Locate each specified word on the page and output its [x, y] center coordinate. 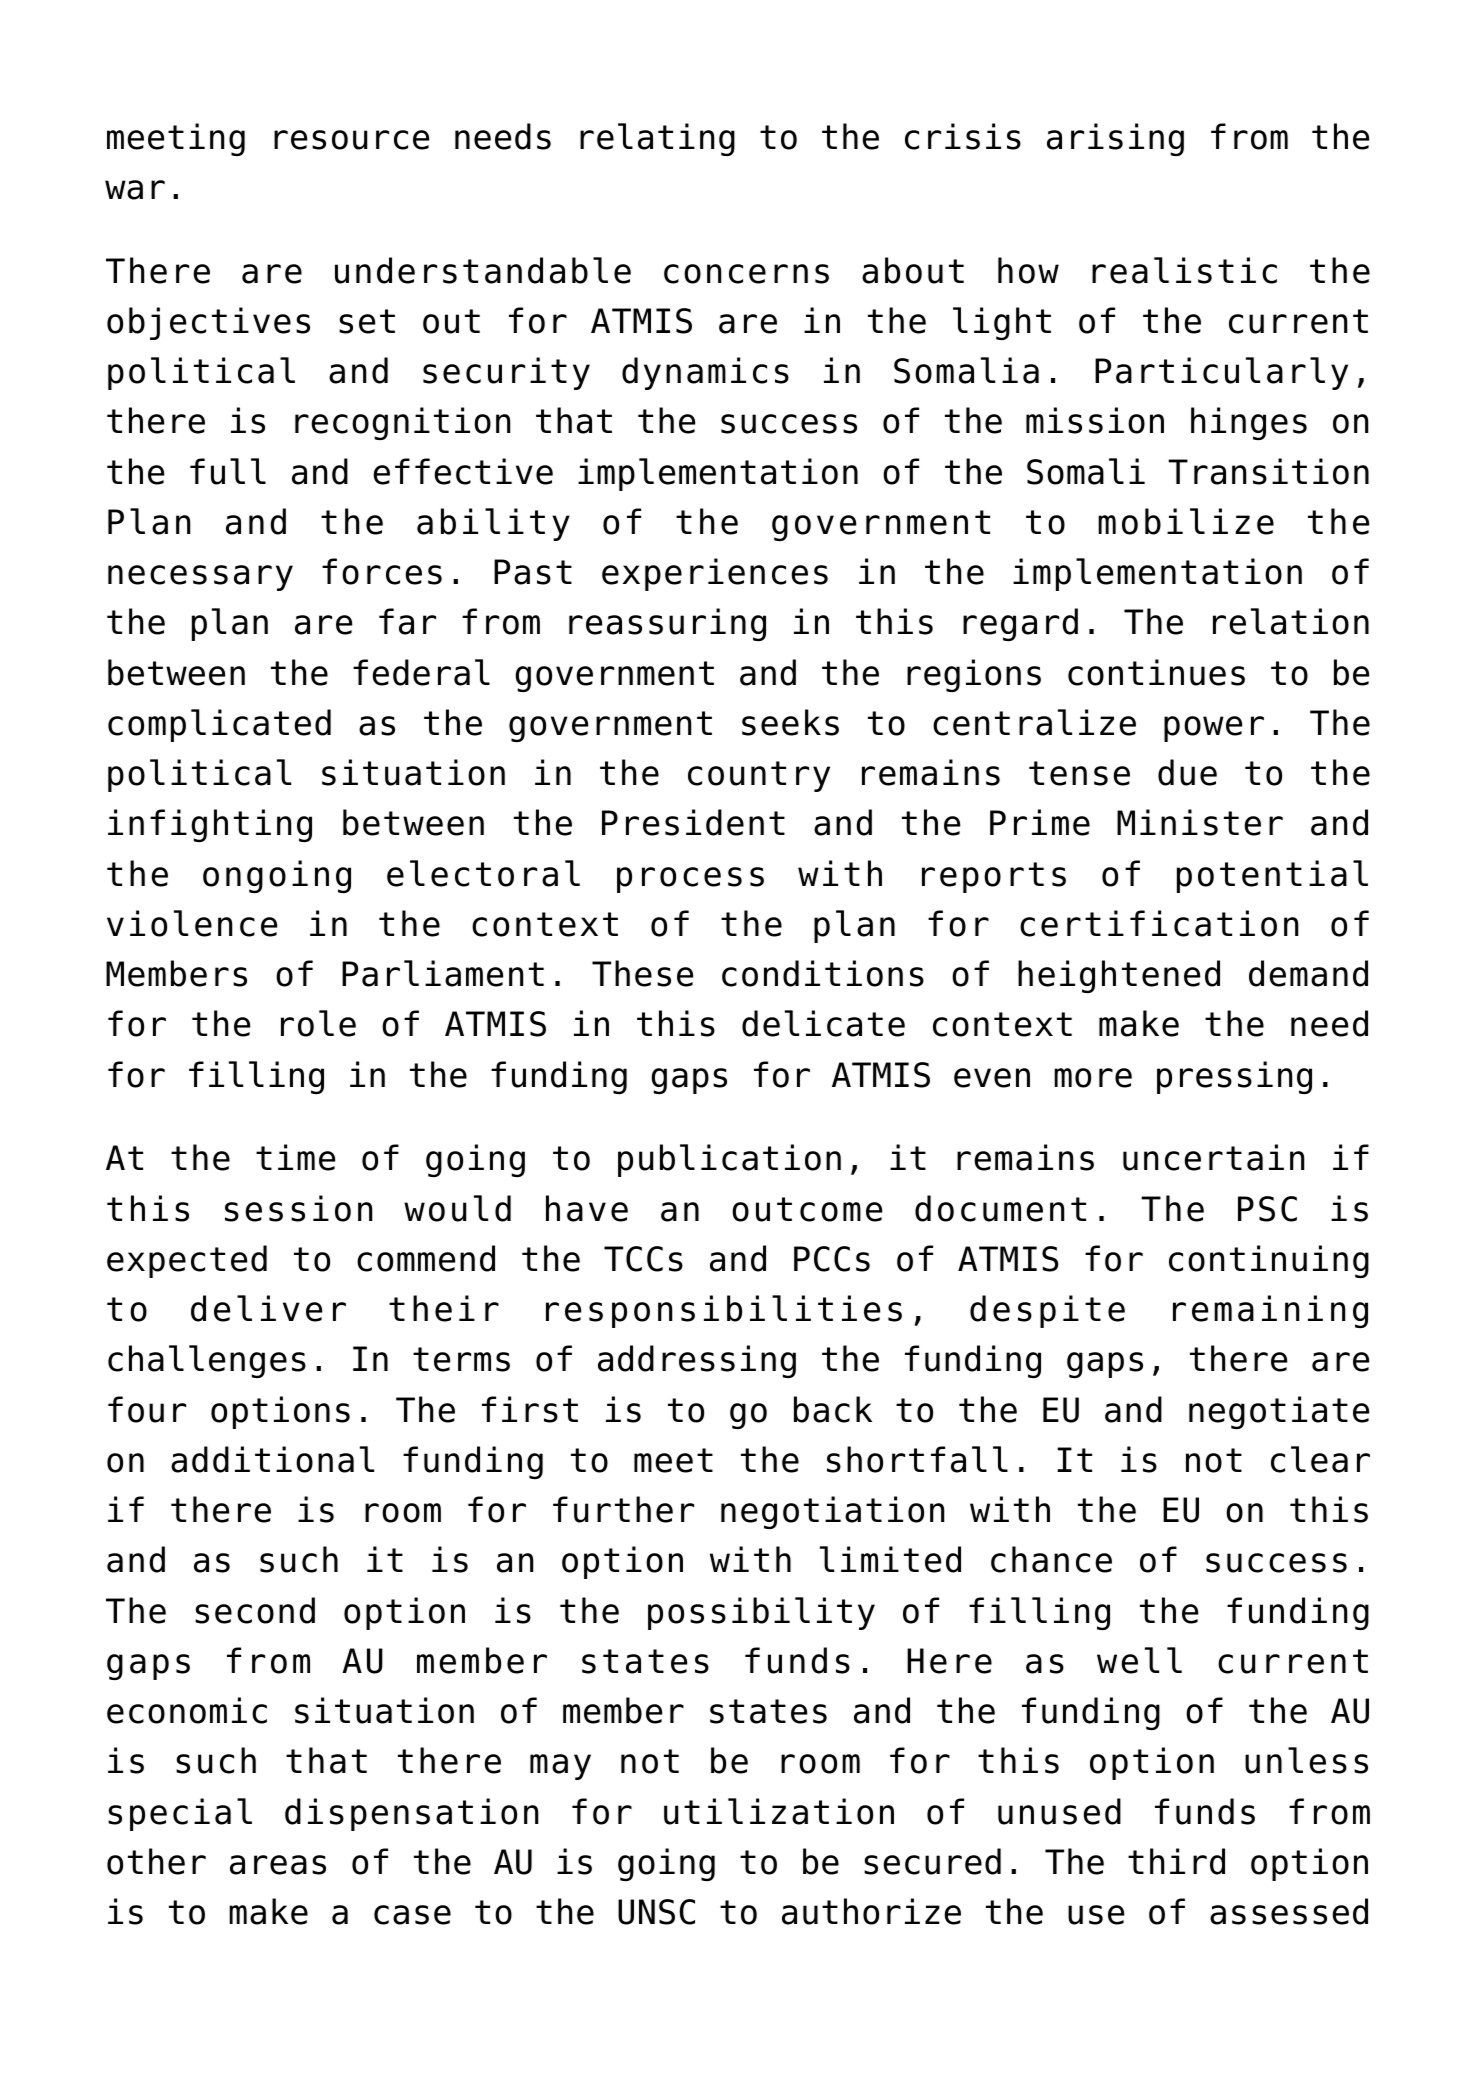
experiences [715, 574]
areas [278, 1865]
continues [1156, 672]
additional [272, 1459]
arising [1115, 139]
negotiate [1279, 1412]
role [318, 1023]
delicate [823, 1023]
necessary [200, 578]
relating [657, 139]
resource [351, 140]
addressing [697, 1361]
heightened [1119, 976]
